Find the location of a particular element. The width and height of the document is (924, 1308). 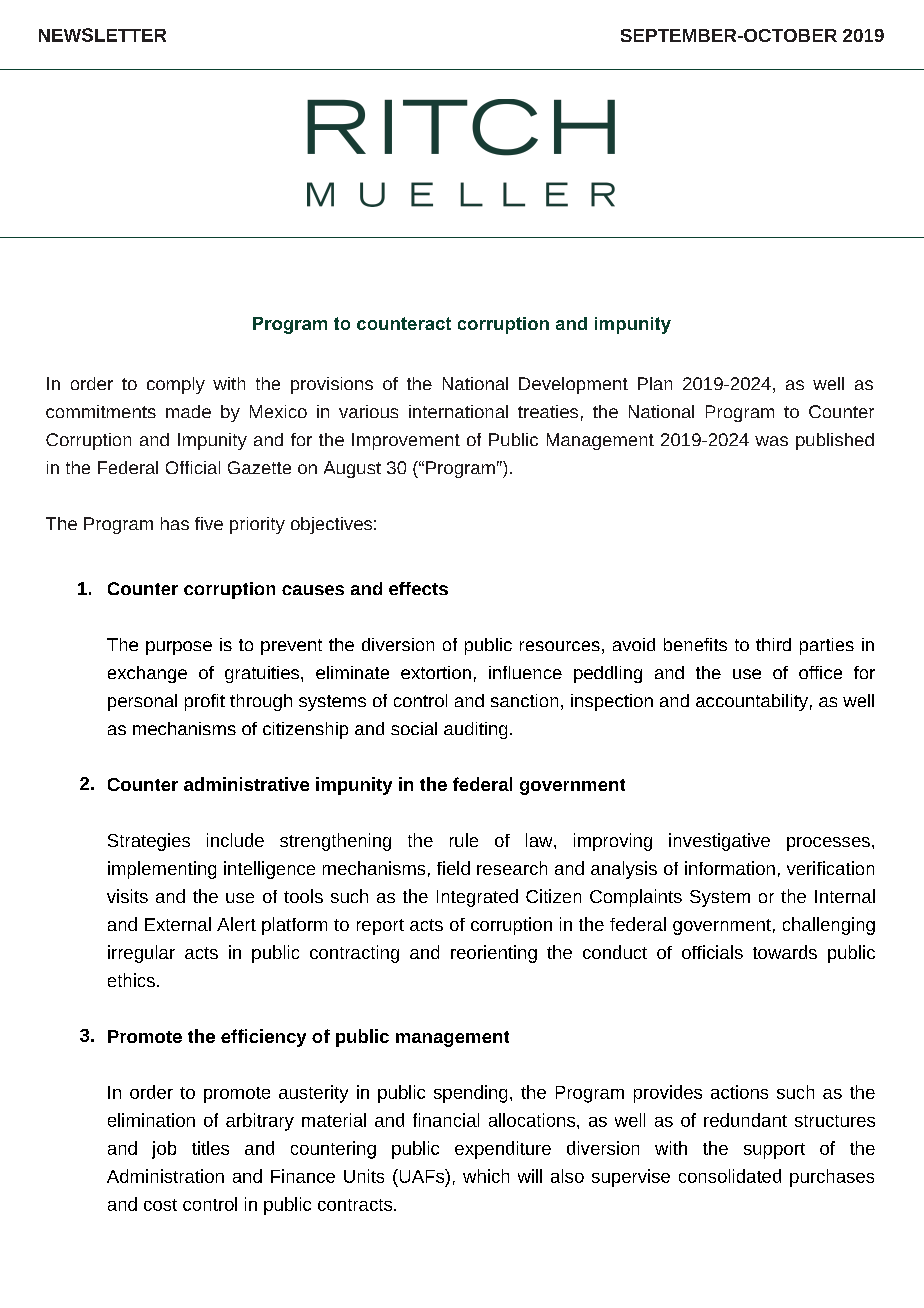

comply is located at coordinates (176, 385).
